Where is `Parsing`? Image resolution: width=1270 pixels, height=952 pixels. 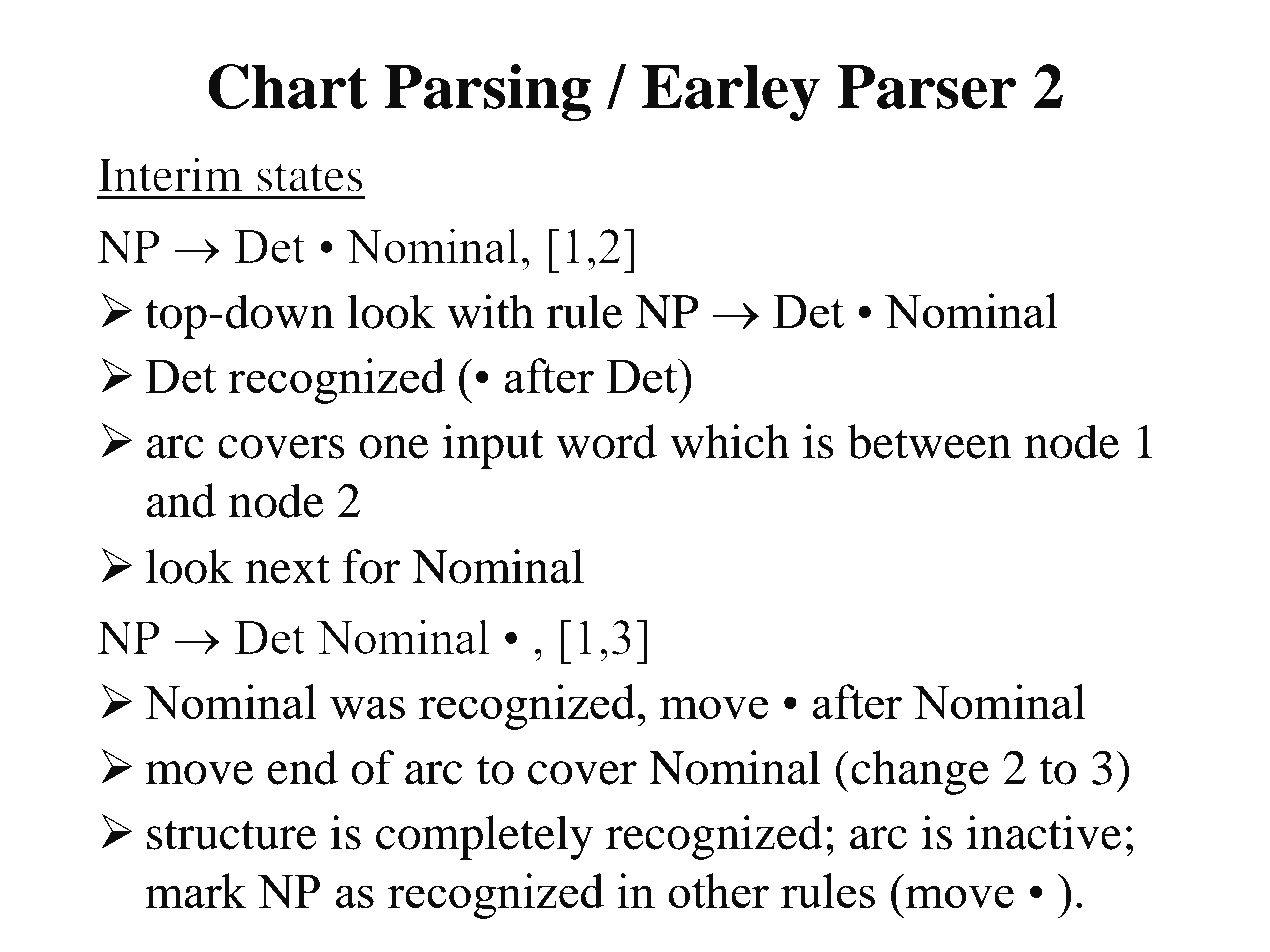
Parsing is located at coordinates (487, 92).
